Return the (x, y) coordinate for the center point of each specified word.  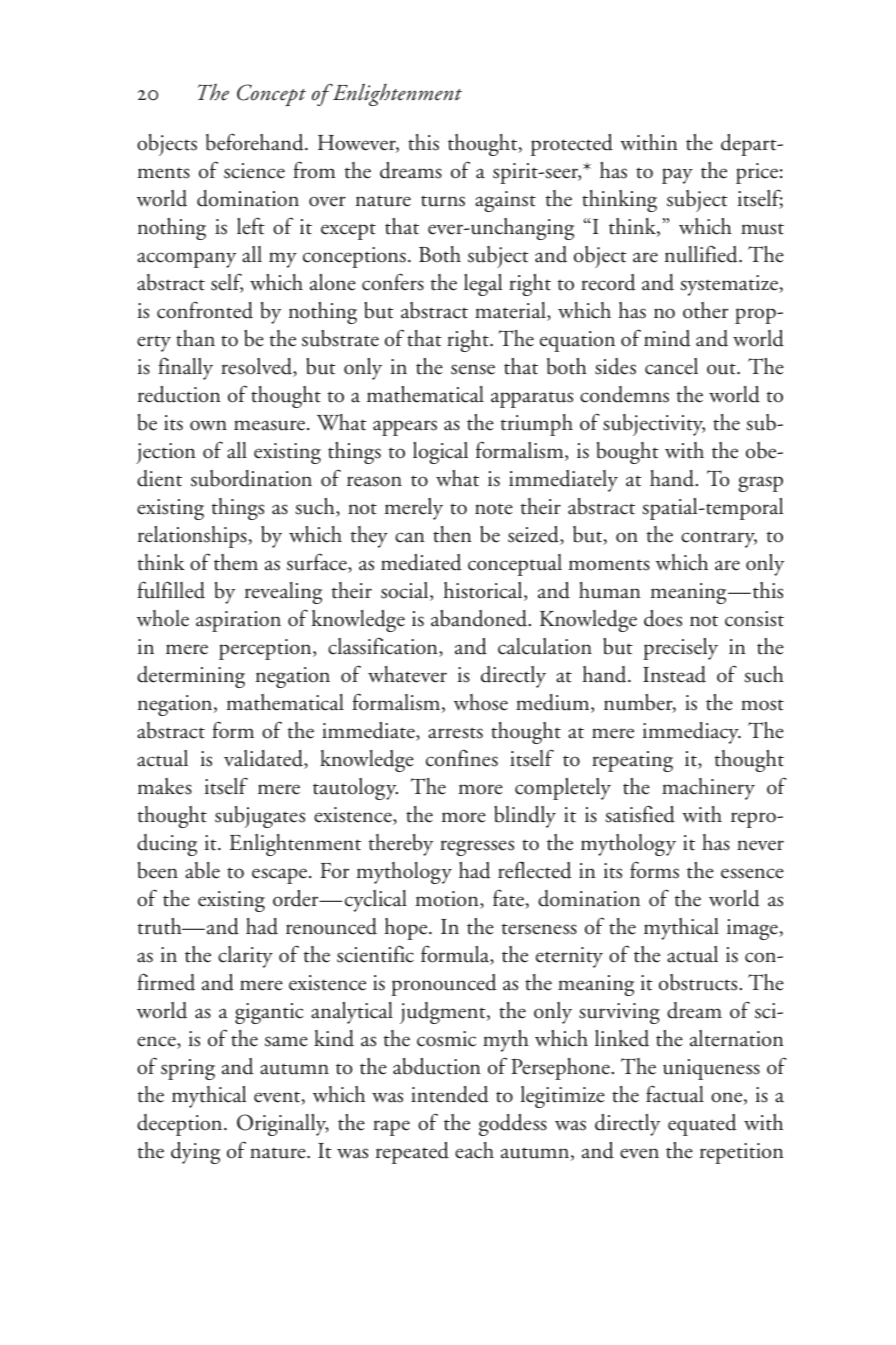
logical (440, 453)
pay (677, 176)
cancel (671, 366)
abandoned (480, 618)
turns (443, 201)
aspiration (238, 621)
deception (181, 1125)
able (202, 870)
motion (448, 900)
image (753, 929)
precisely (680, 649)
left (251, 226)
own (208, 425)
